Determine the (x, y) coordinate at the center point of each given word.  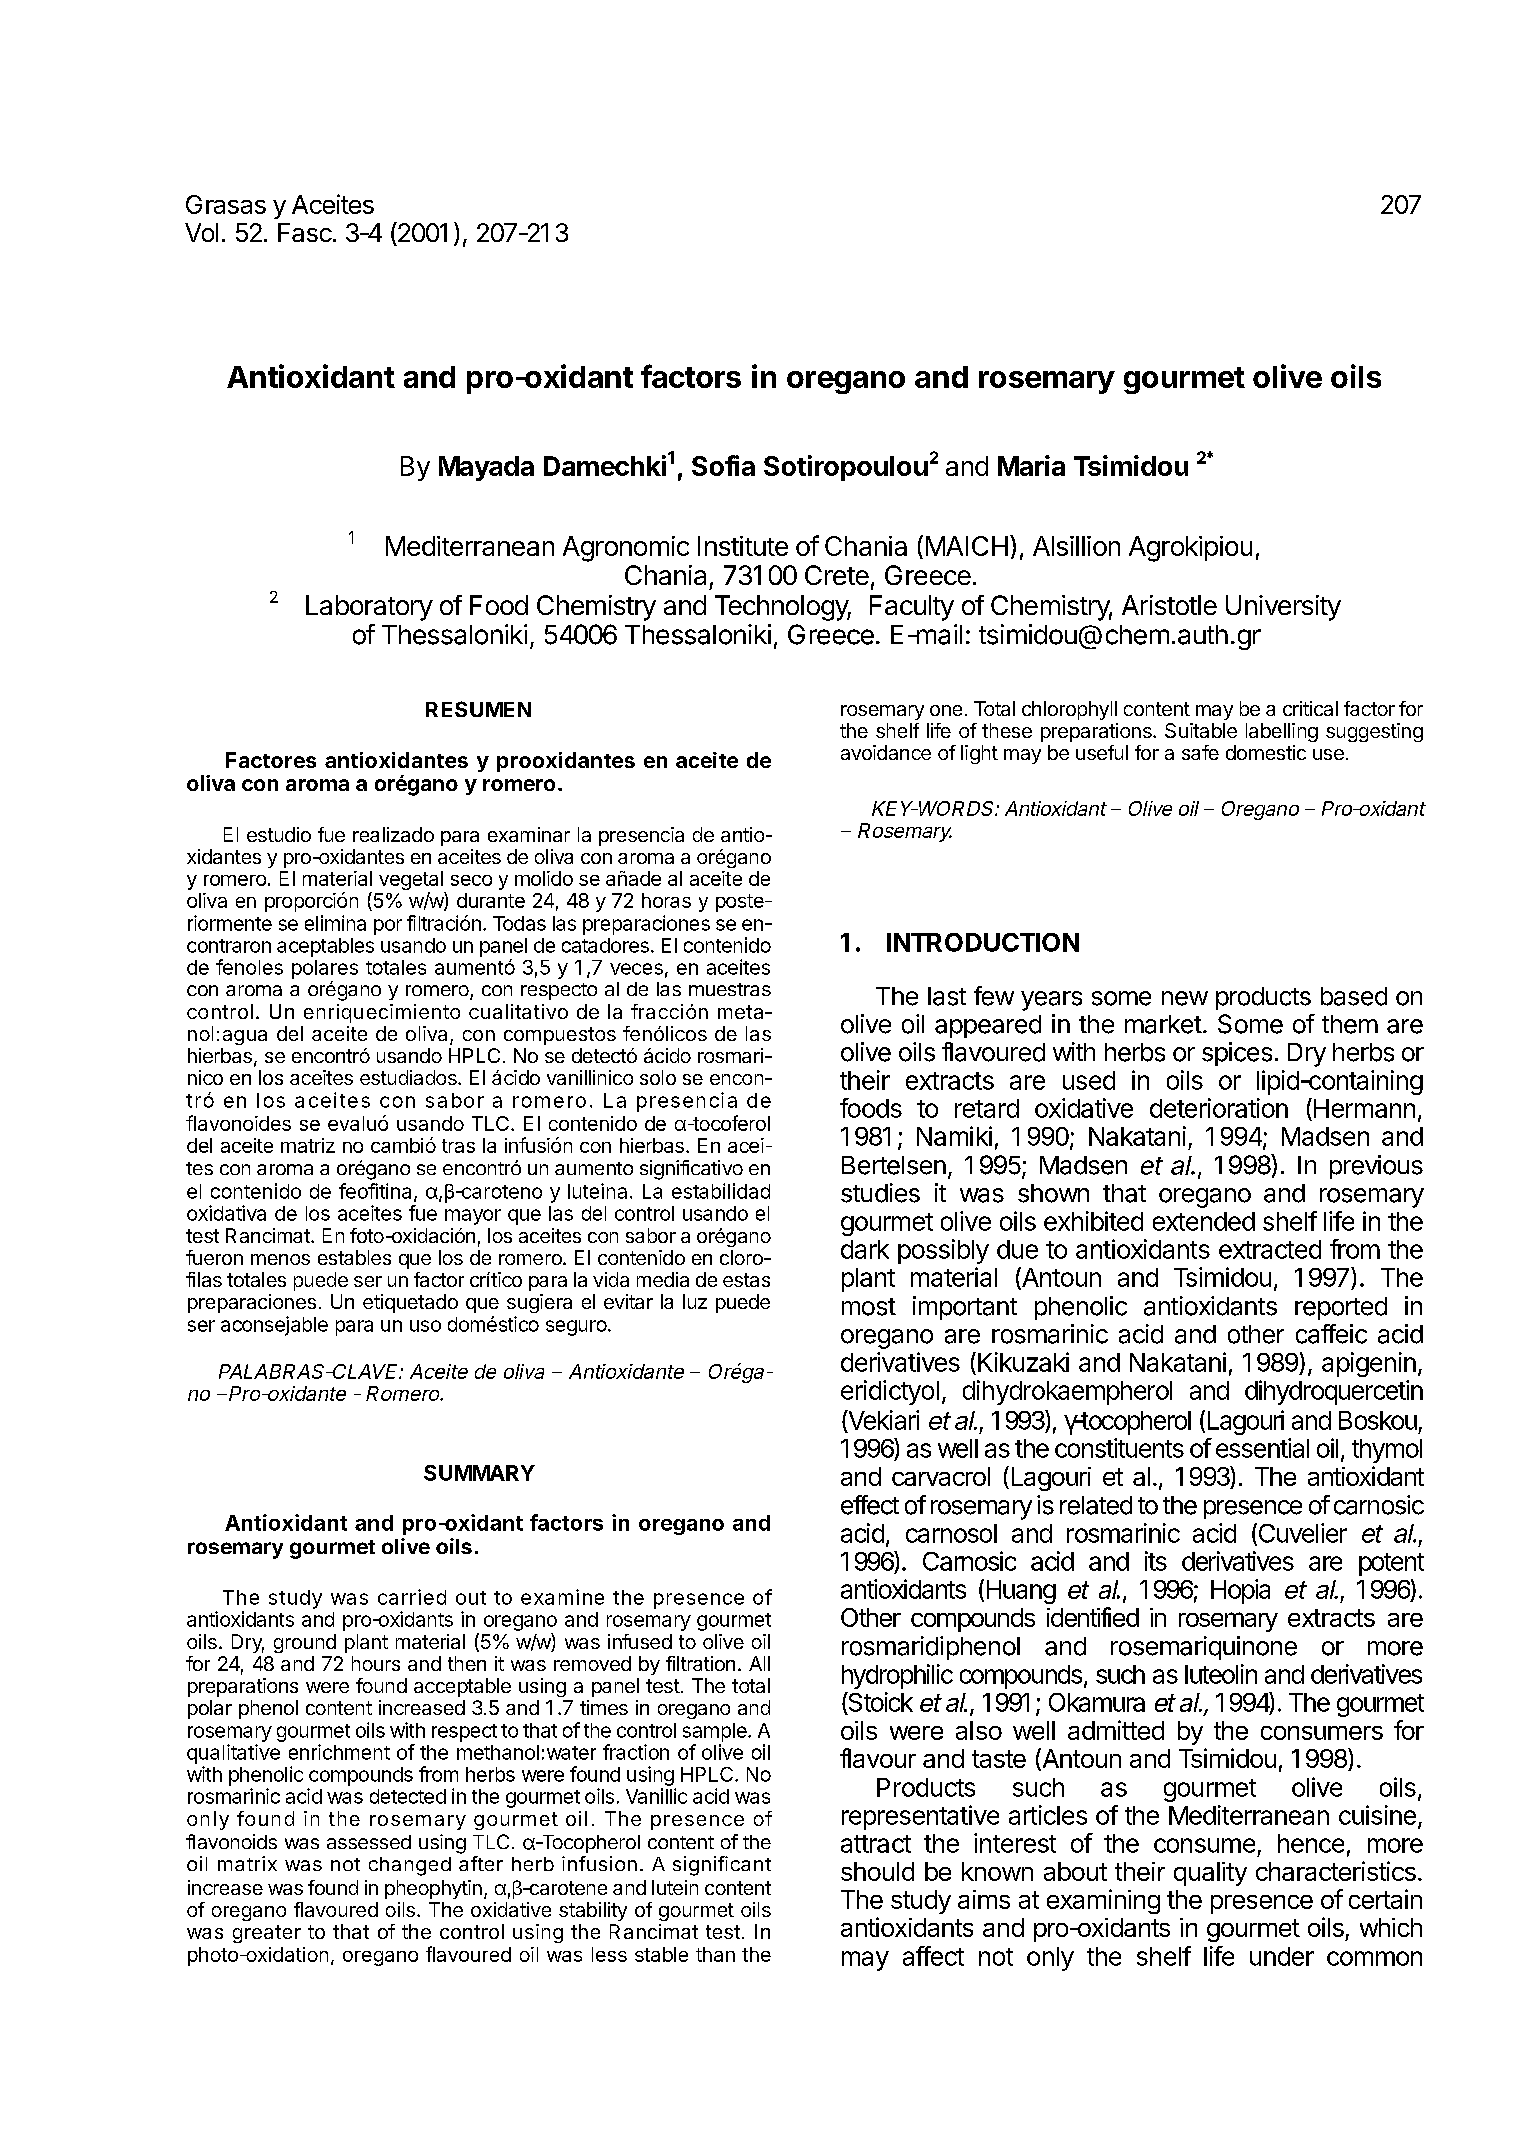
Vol (201, 232)
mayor (473, 1217)
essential (1262, 1448)
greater (267, 1934)
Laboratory (369, 608)
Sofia (723, 465)
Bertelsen (894, 1165)
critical (1310, 708)
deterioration (1219, 1108)
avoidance (886, 752)
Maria (1031, 465)
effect (870, 1505)
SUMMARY (479, 1473)
